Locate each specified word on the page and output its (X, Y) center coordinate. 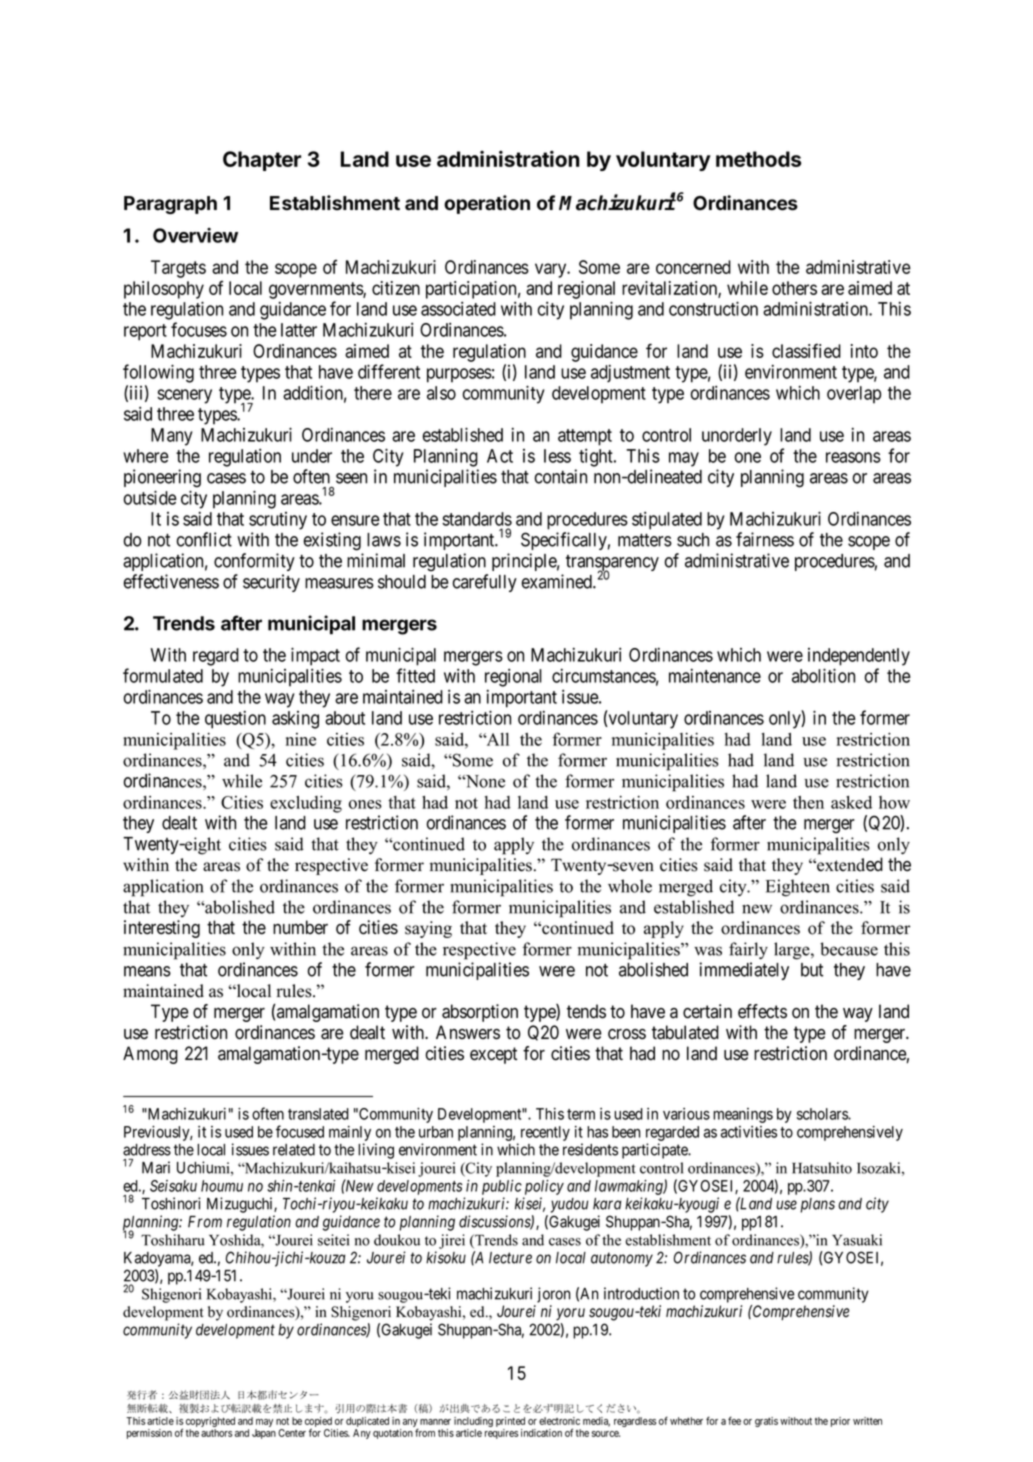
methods (758, 159)
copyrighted (210, 1423)
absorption (480, 1013)
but (812, 970)
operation (487, 204)
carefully (485, 583)
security (271, 583)
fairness (765, 539)
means (147, 971)
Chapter (262, 161)
